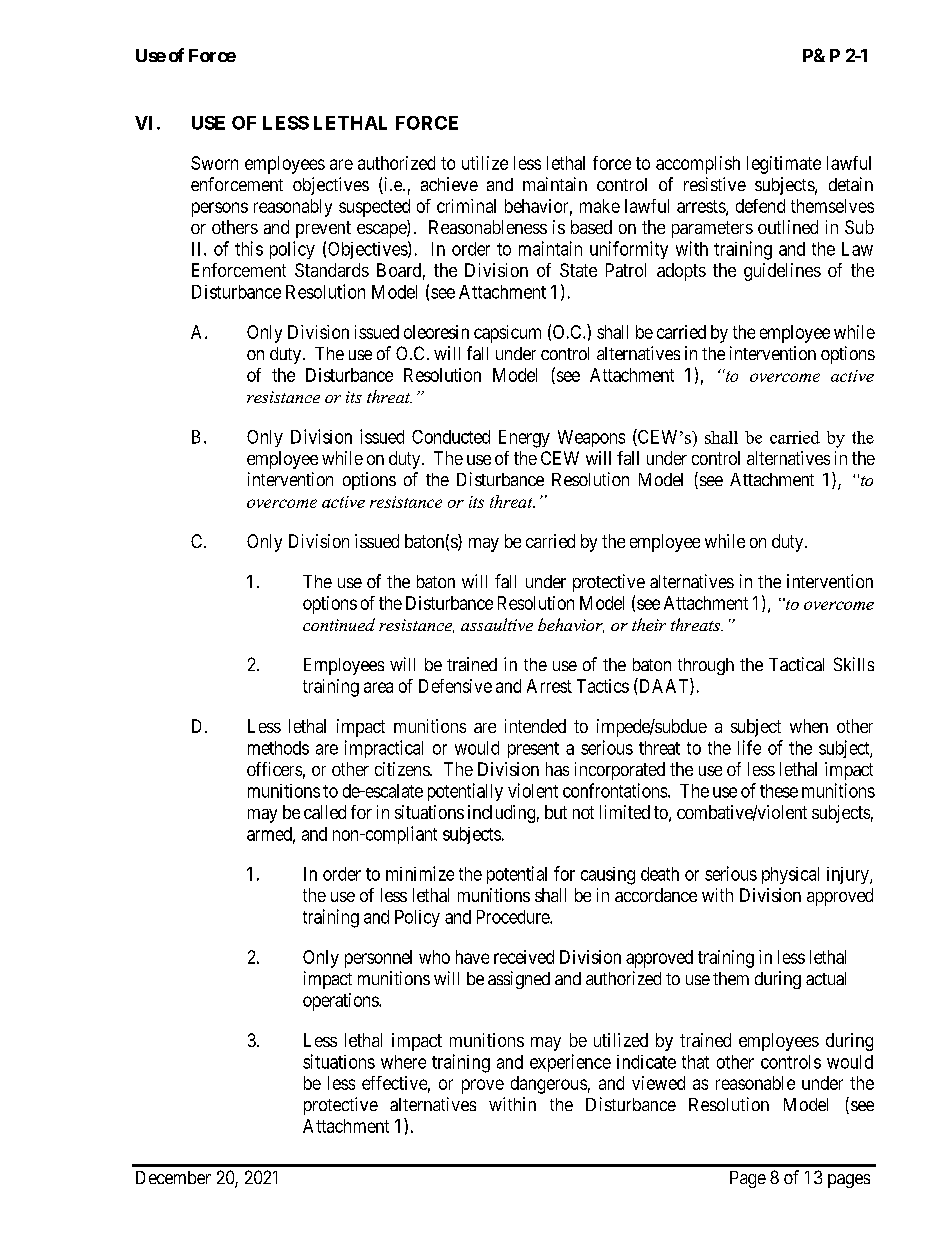 Image resolution: width=952 pixels, height=1233 pixels. I want to click on criminal, so click(466, 206).
